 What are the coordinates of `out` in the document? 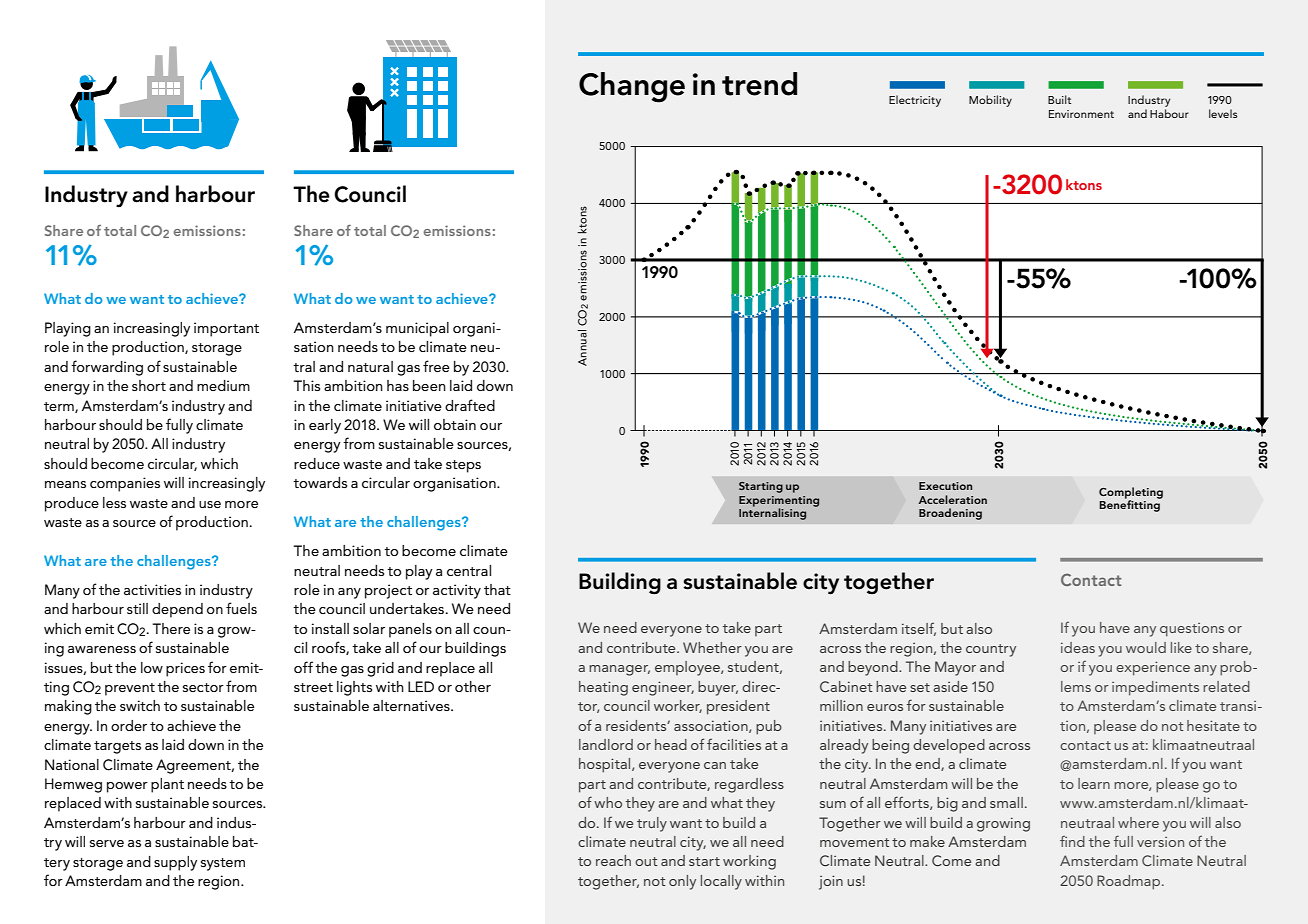 It's located at (646, 861).
